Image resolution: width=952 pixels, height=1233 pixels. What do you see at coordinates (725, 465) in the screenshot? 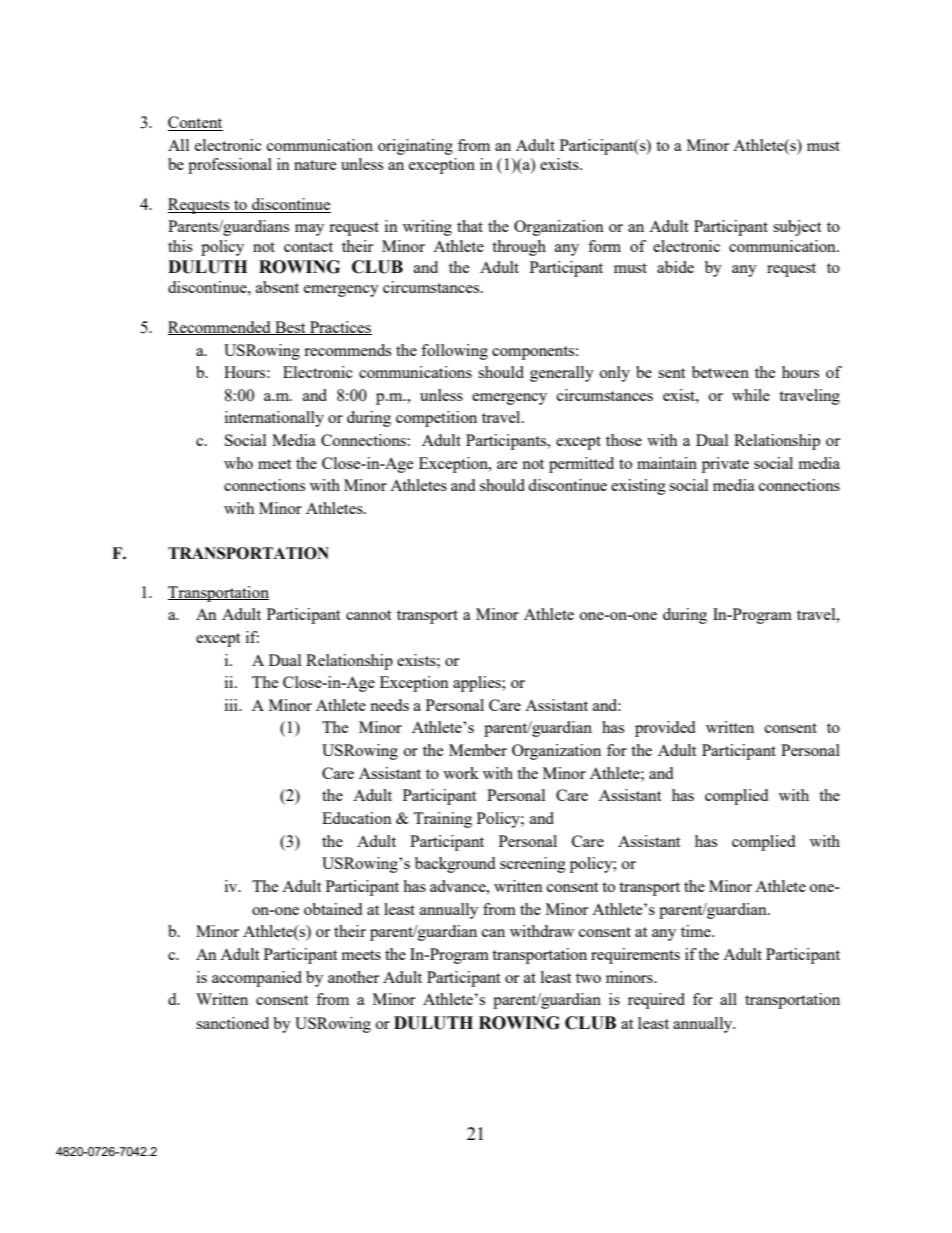
I see `private` at bounding box center [725, 465].
